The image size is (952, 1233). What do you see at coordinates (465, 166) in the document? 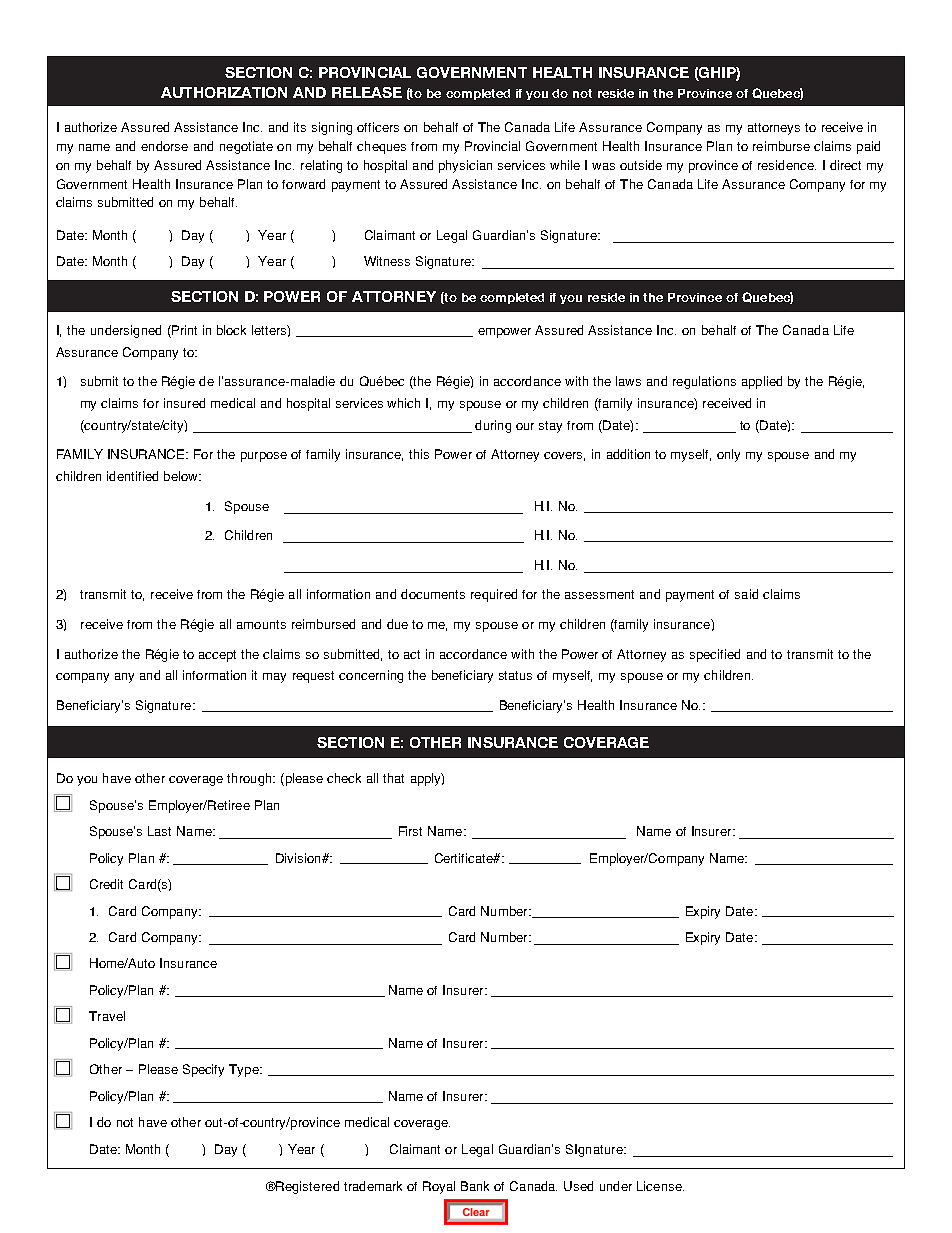
I see `physician` at bounding box center [465, 166].
